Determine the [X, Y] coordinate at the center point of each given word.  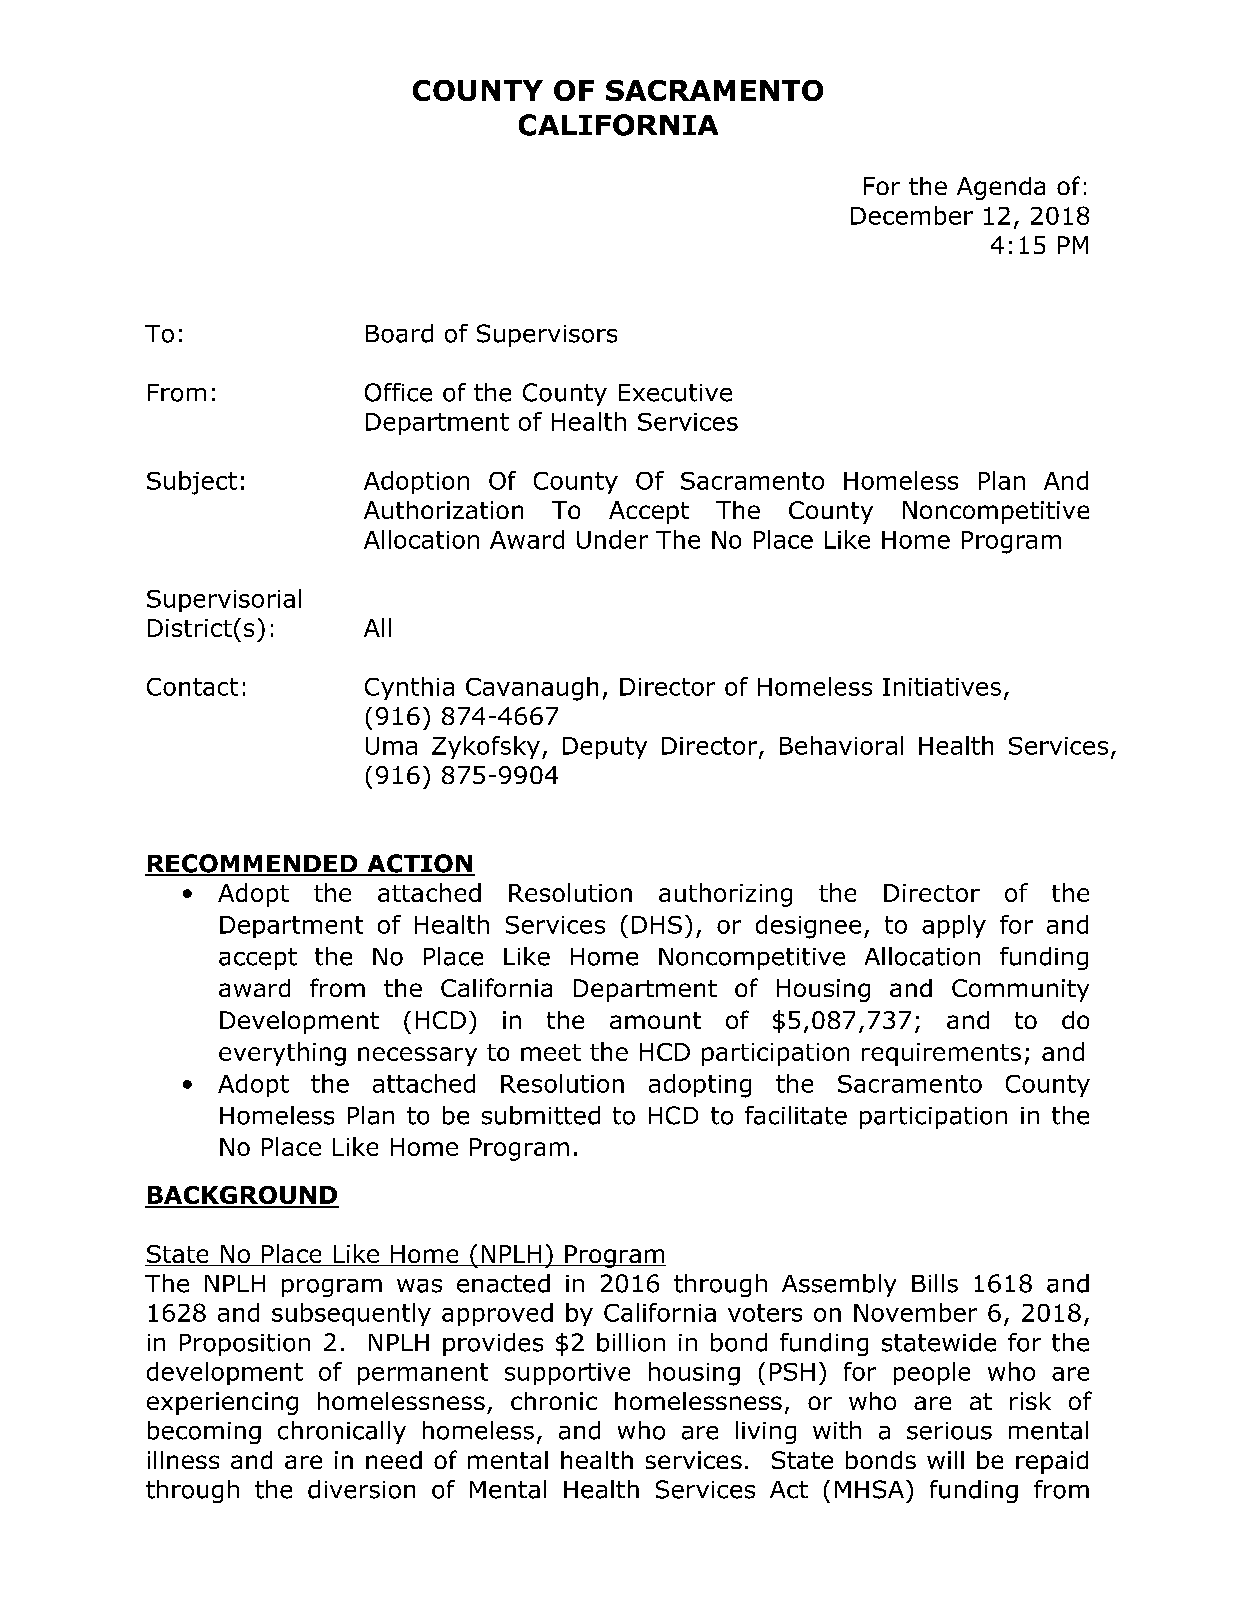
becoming [204, 1432]
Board [399, 333]
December [912, 215]
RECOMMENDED [252, 864]
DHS [657, 925]
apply [954, 926]
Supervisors [547, 335]
